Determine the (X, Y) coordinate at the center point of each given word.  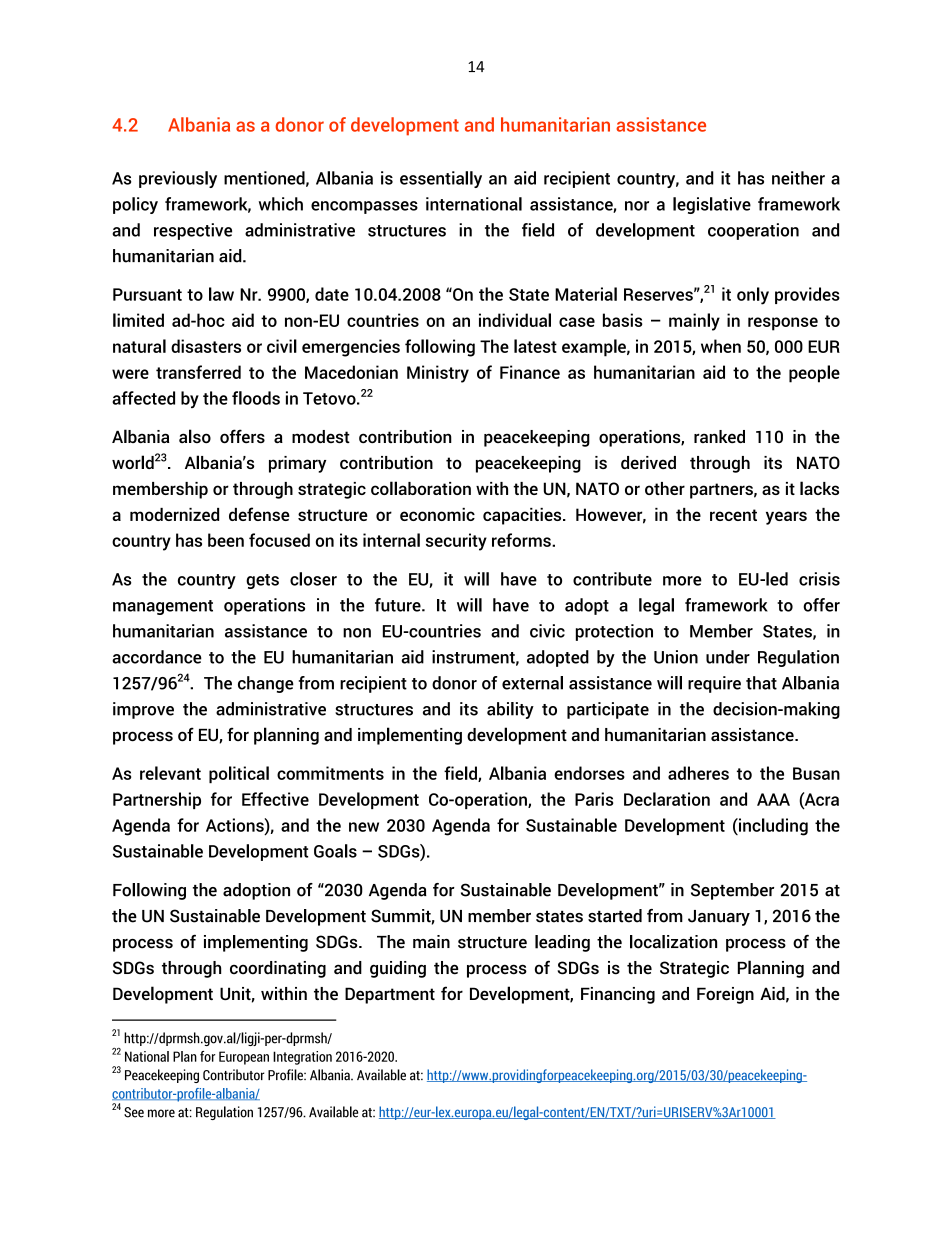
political (239, 775)
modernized (174, 514)
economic (437, 514)
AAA (773, 799)
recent (733, 515)
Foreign (725, 995)
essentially (441, 179)
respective (193, 231)
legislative (712, 205)
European (244, 1058)
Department (390, 995)
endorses (589, 773)
